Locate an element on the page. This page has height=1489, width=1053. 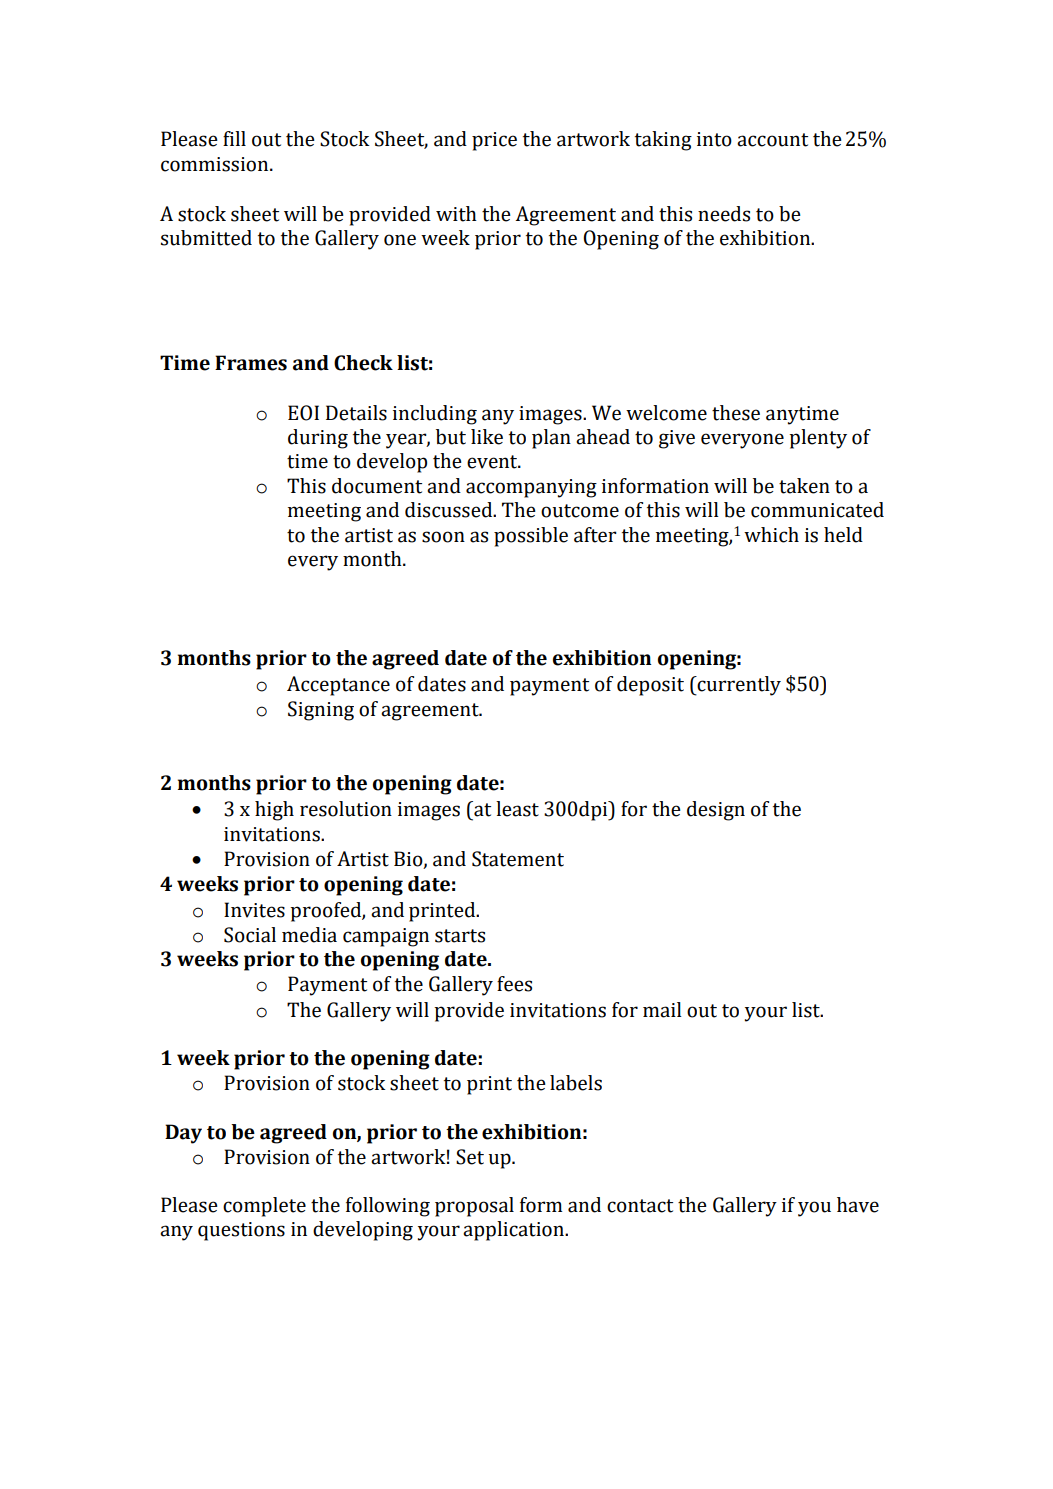
possible is located at coordinates (531, 537).
